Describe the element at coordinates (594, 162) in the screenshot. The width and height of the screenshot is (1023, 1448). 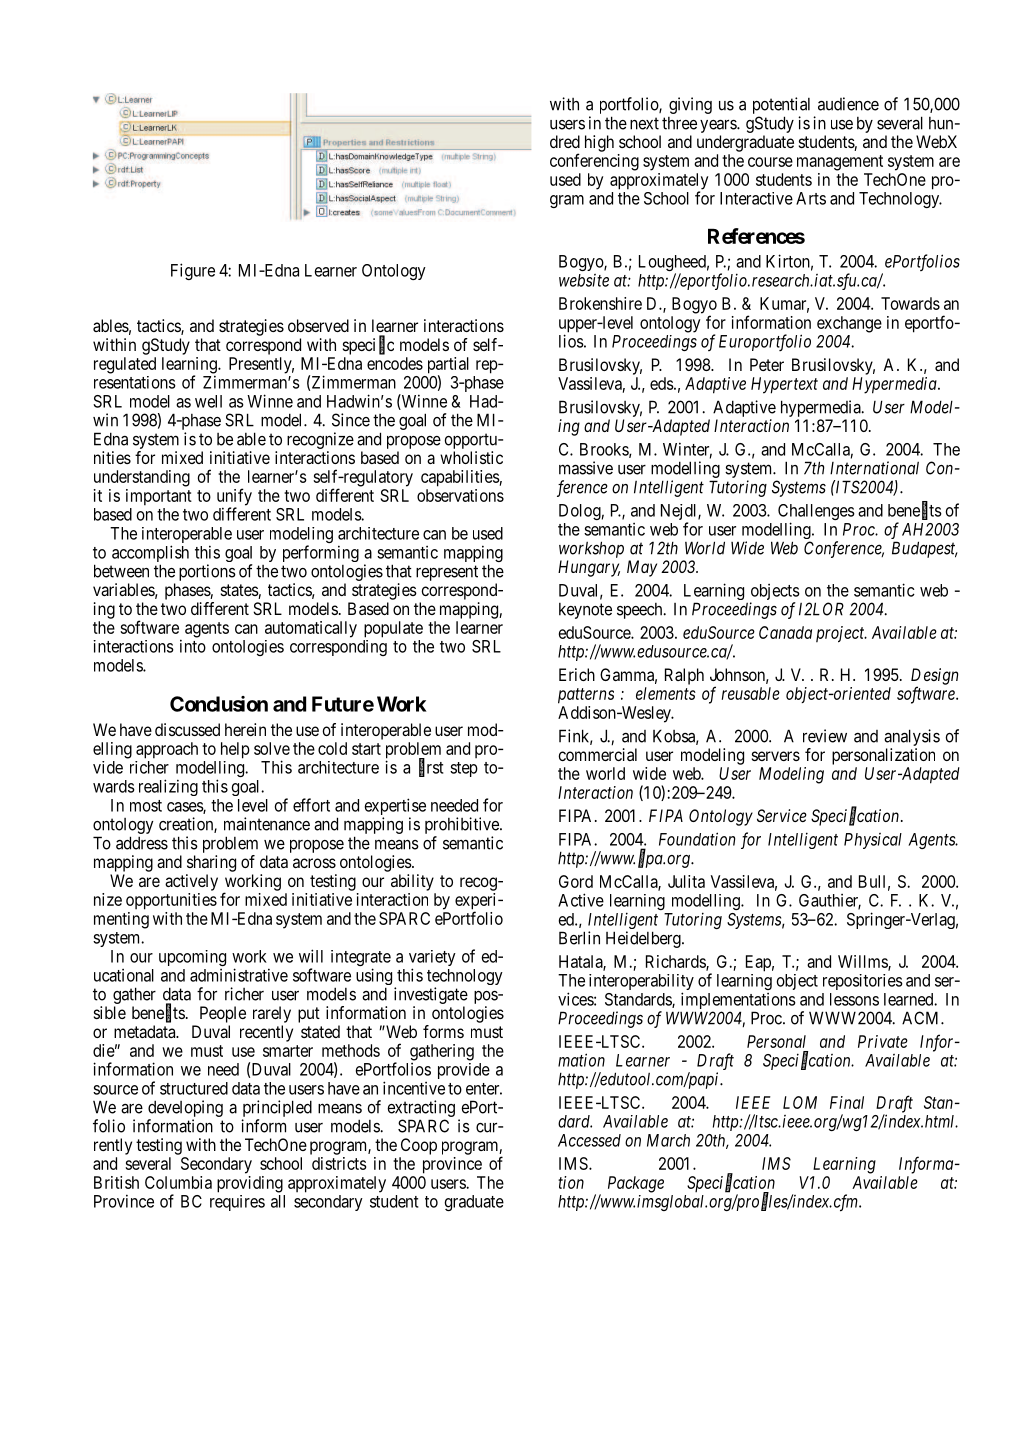
I see `conferencing` at that location.
